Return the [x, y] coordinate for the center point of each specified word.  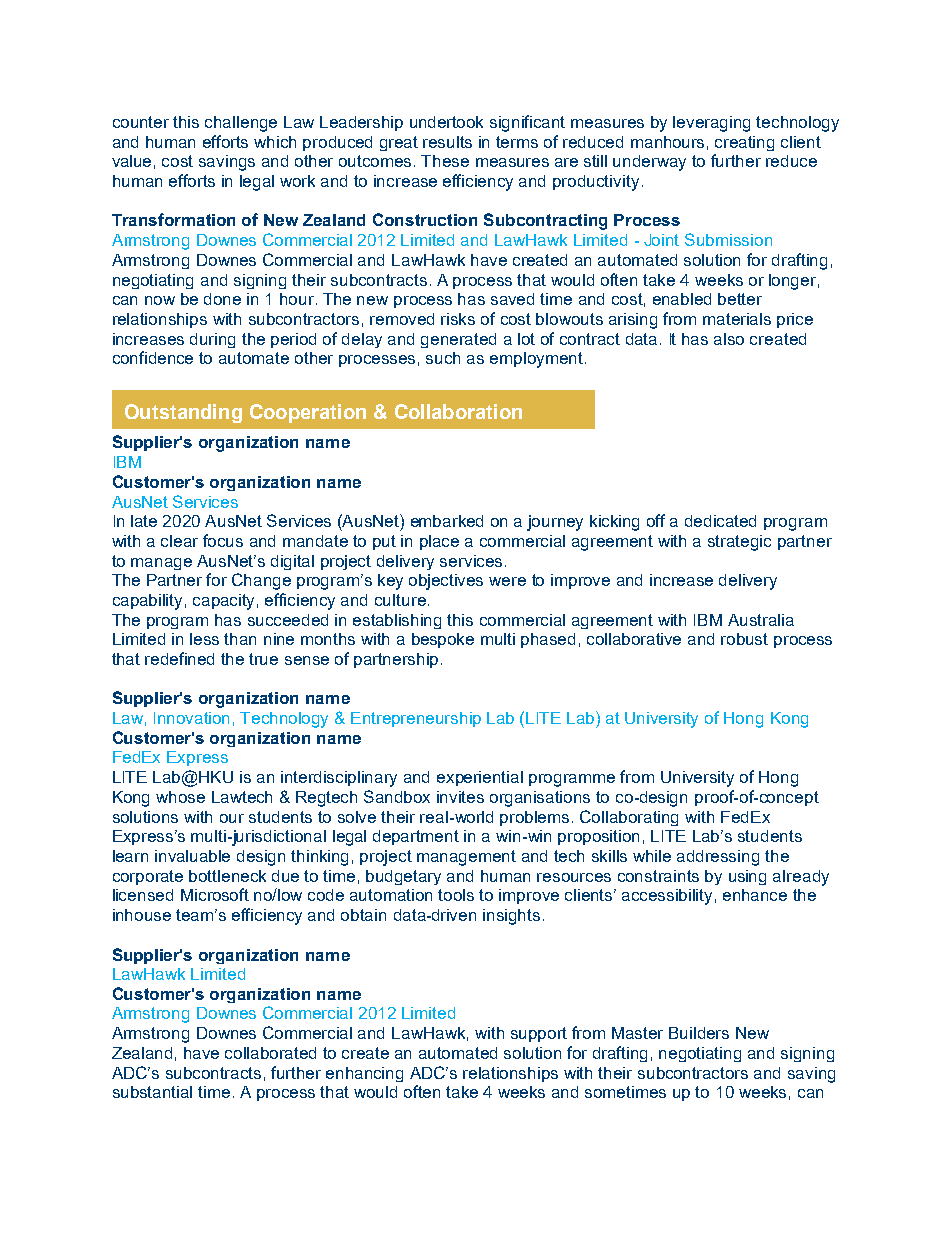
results [447, 142]
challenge [241, 124]
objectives [446, 582]
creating [744, 143]
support [539, 1034]
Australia [761, 620]
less [204, 639]
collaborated [270, 1053]
